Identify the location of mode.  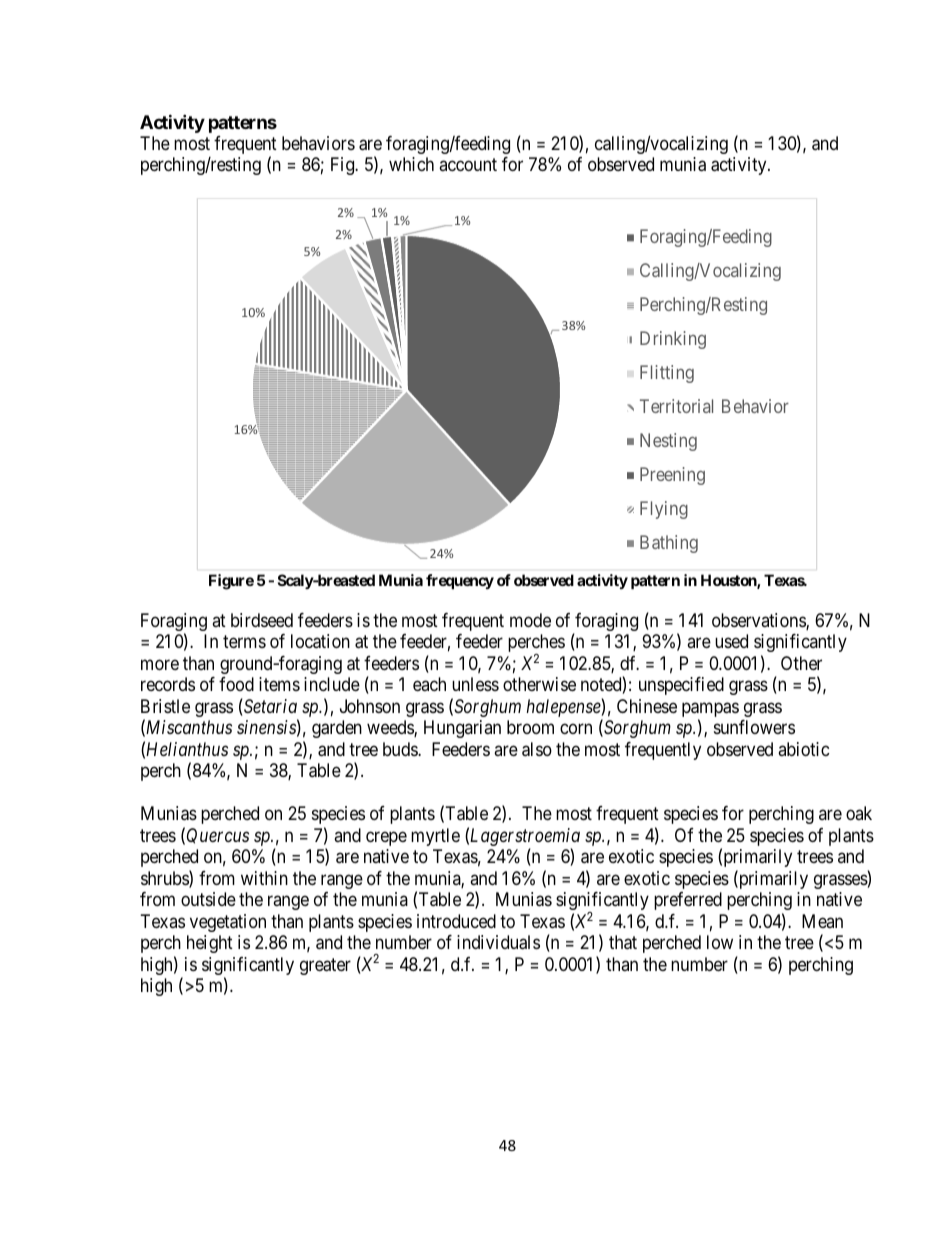
(530, 620).
